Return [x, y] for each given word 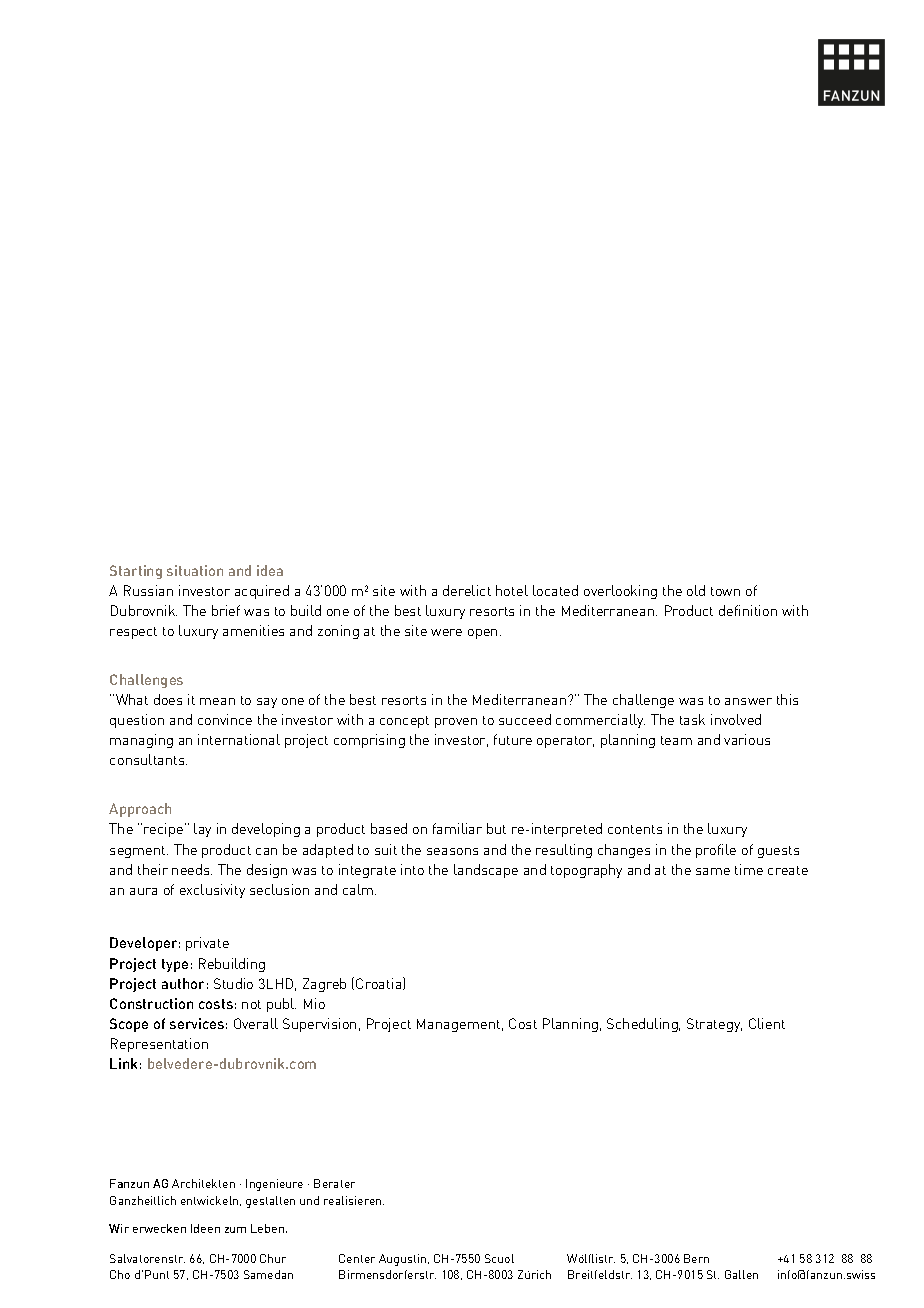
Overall [256, 1023]
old [696, 590]
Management [460, 1025]
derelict [467, 590]
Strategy [714, 1025]
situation [195, 570]
